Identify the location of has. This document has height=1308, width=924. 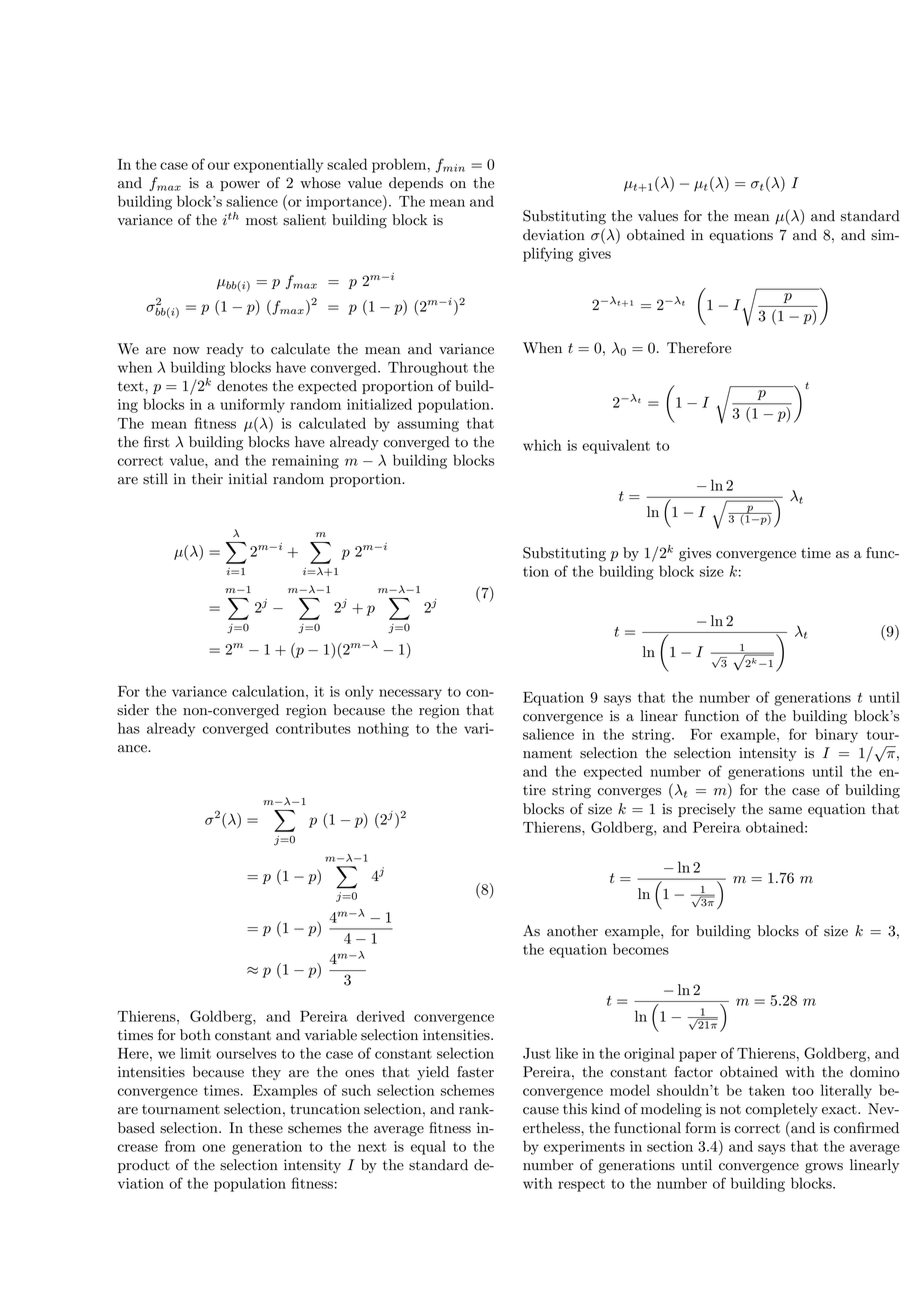
(129, 728).
